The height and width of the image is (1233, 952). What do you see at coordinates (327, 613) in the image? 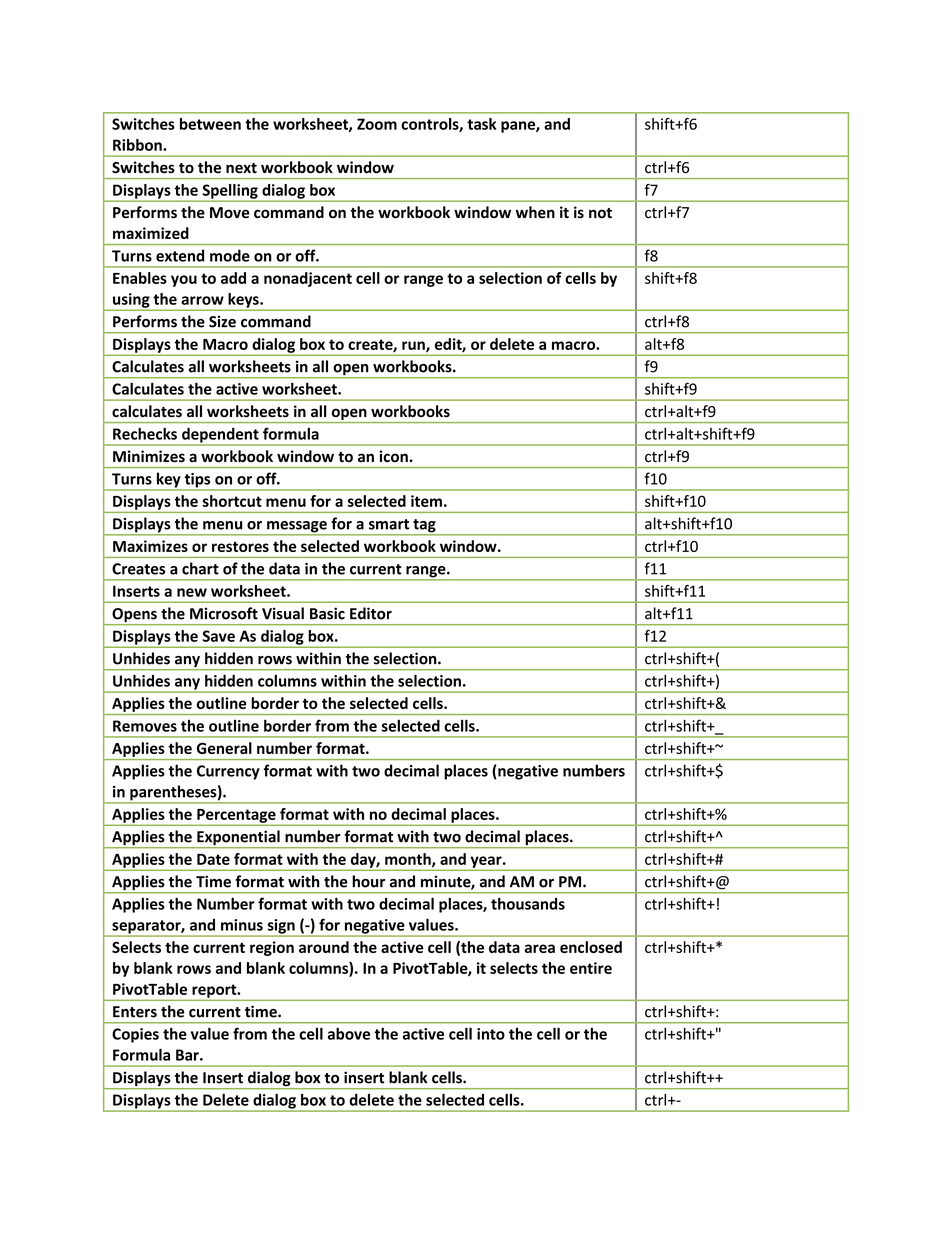
I see `Basic` at bounding box center [327, 613].
